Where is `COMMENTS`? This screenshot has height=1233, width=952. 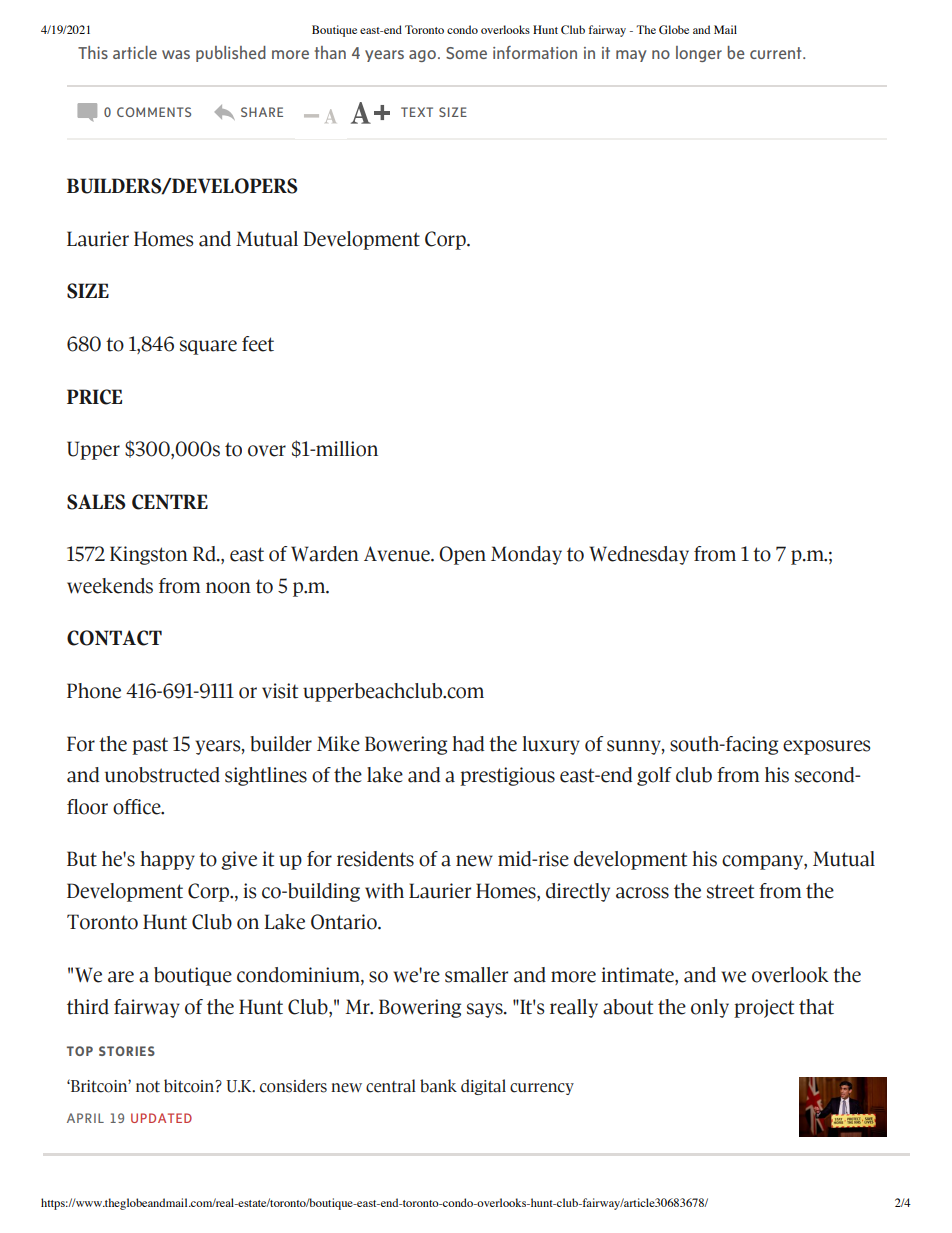
COMMENTS is located at coordinates (154, 112).
